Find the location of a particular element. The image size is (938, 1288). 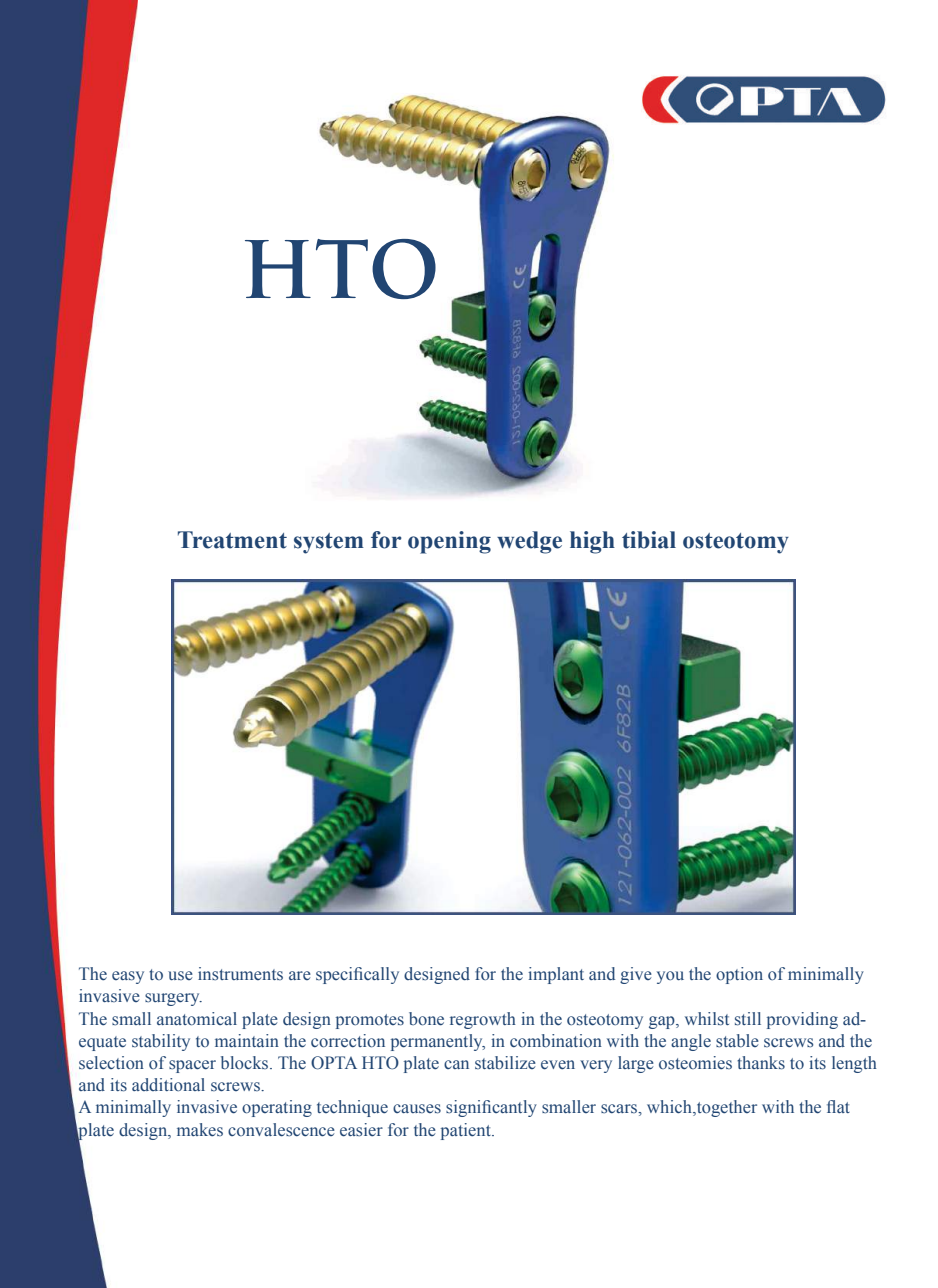

system is located at coordinates (329, 543).
